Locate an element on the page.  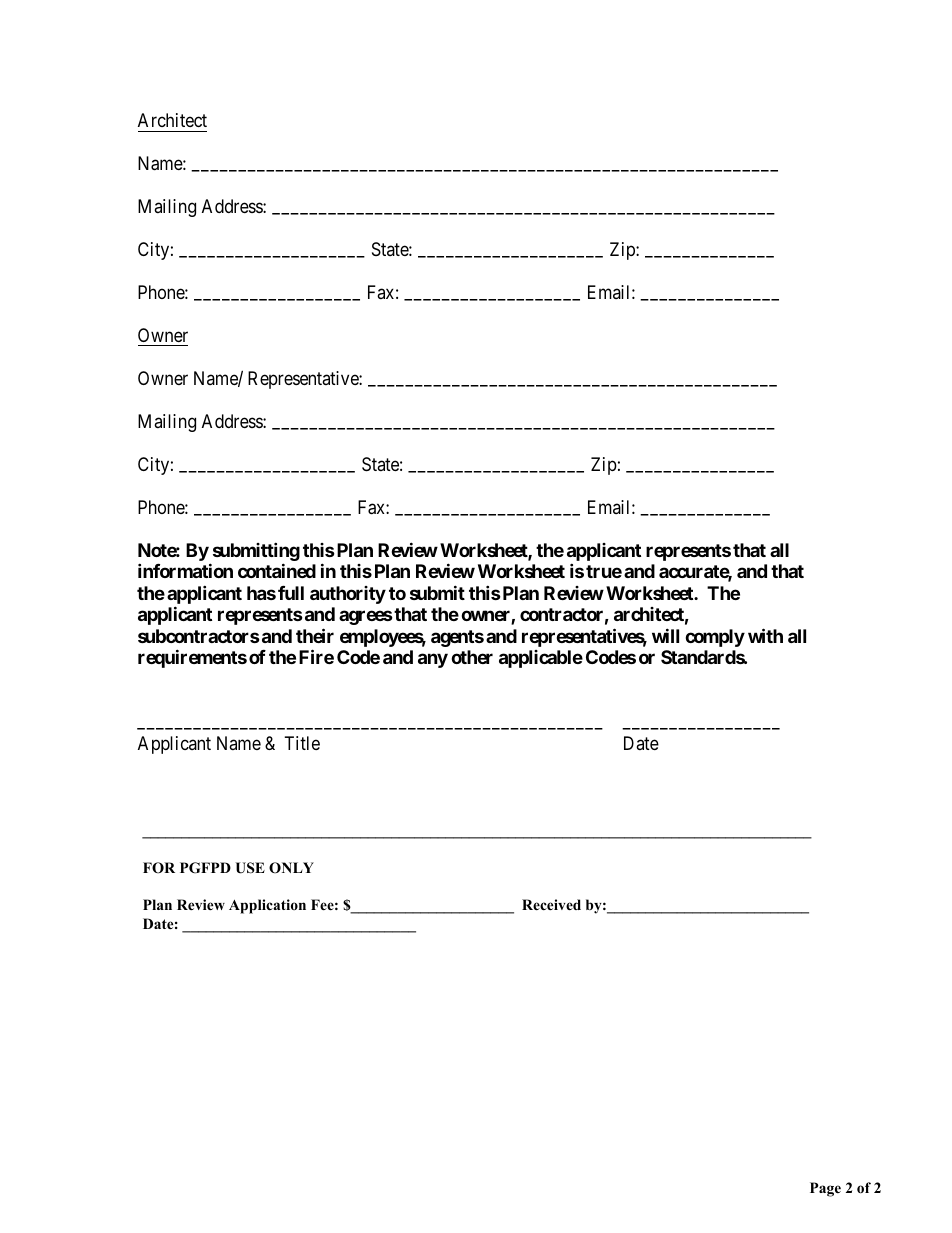
ONLY is located at coordinates (291, 868).
